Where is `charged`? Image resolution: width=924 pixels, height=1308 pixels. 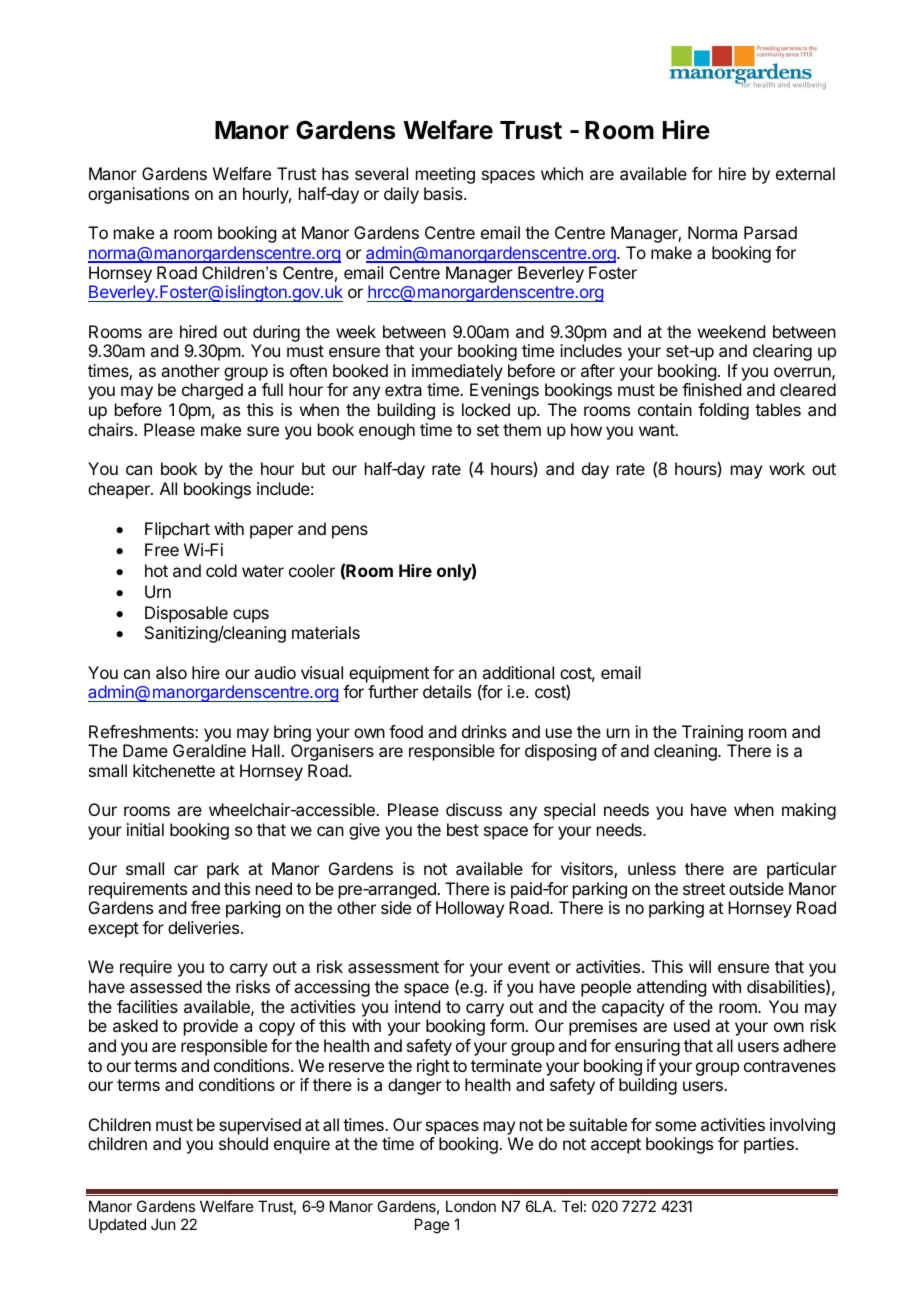
charged is located at coordinates (212, 391).
